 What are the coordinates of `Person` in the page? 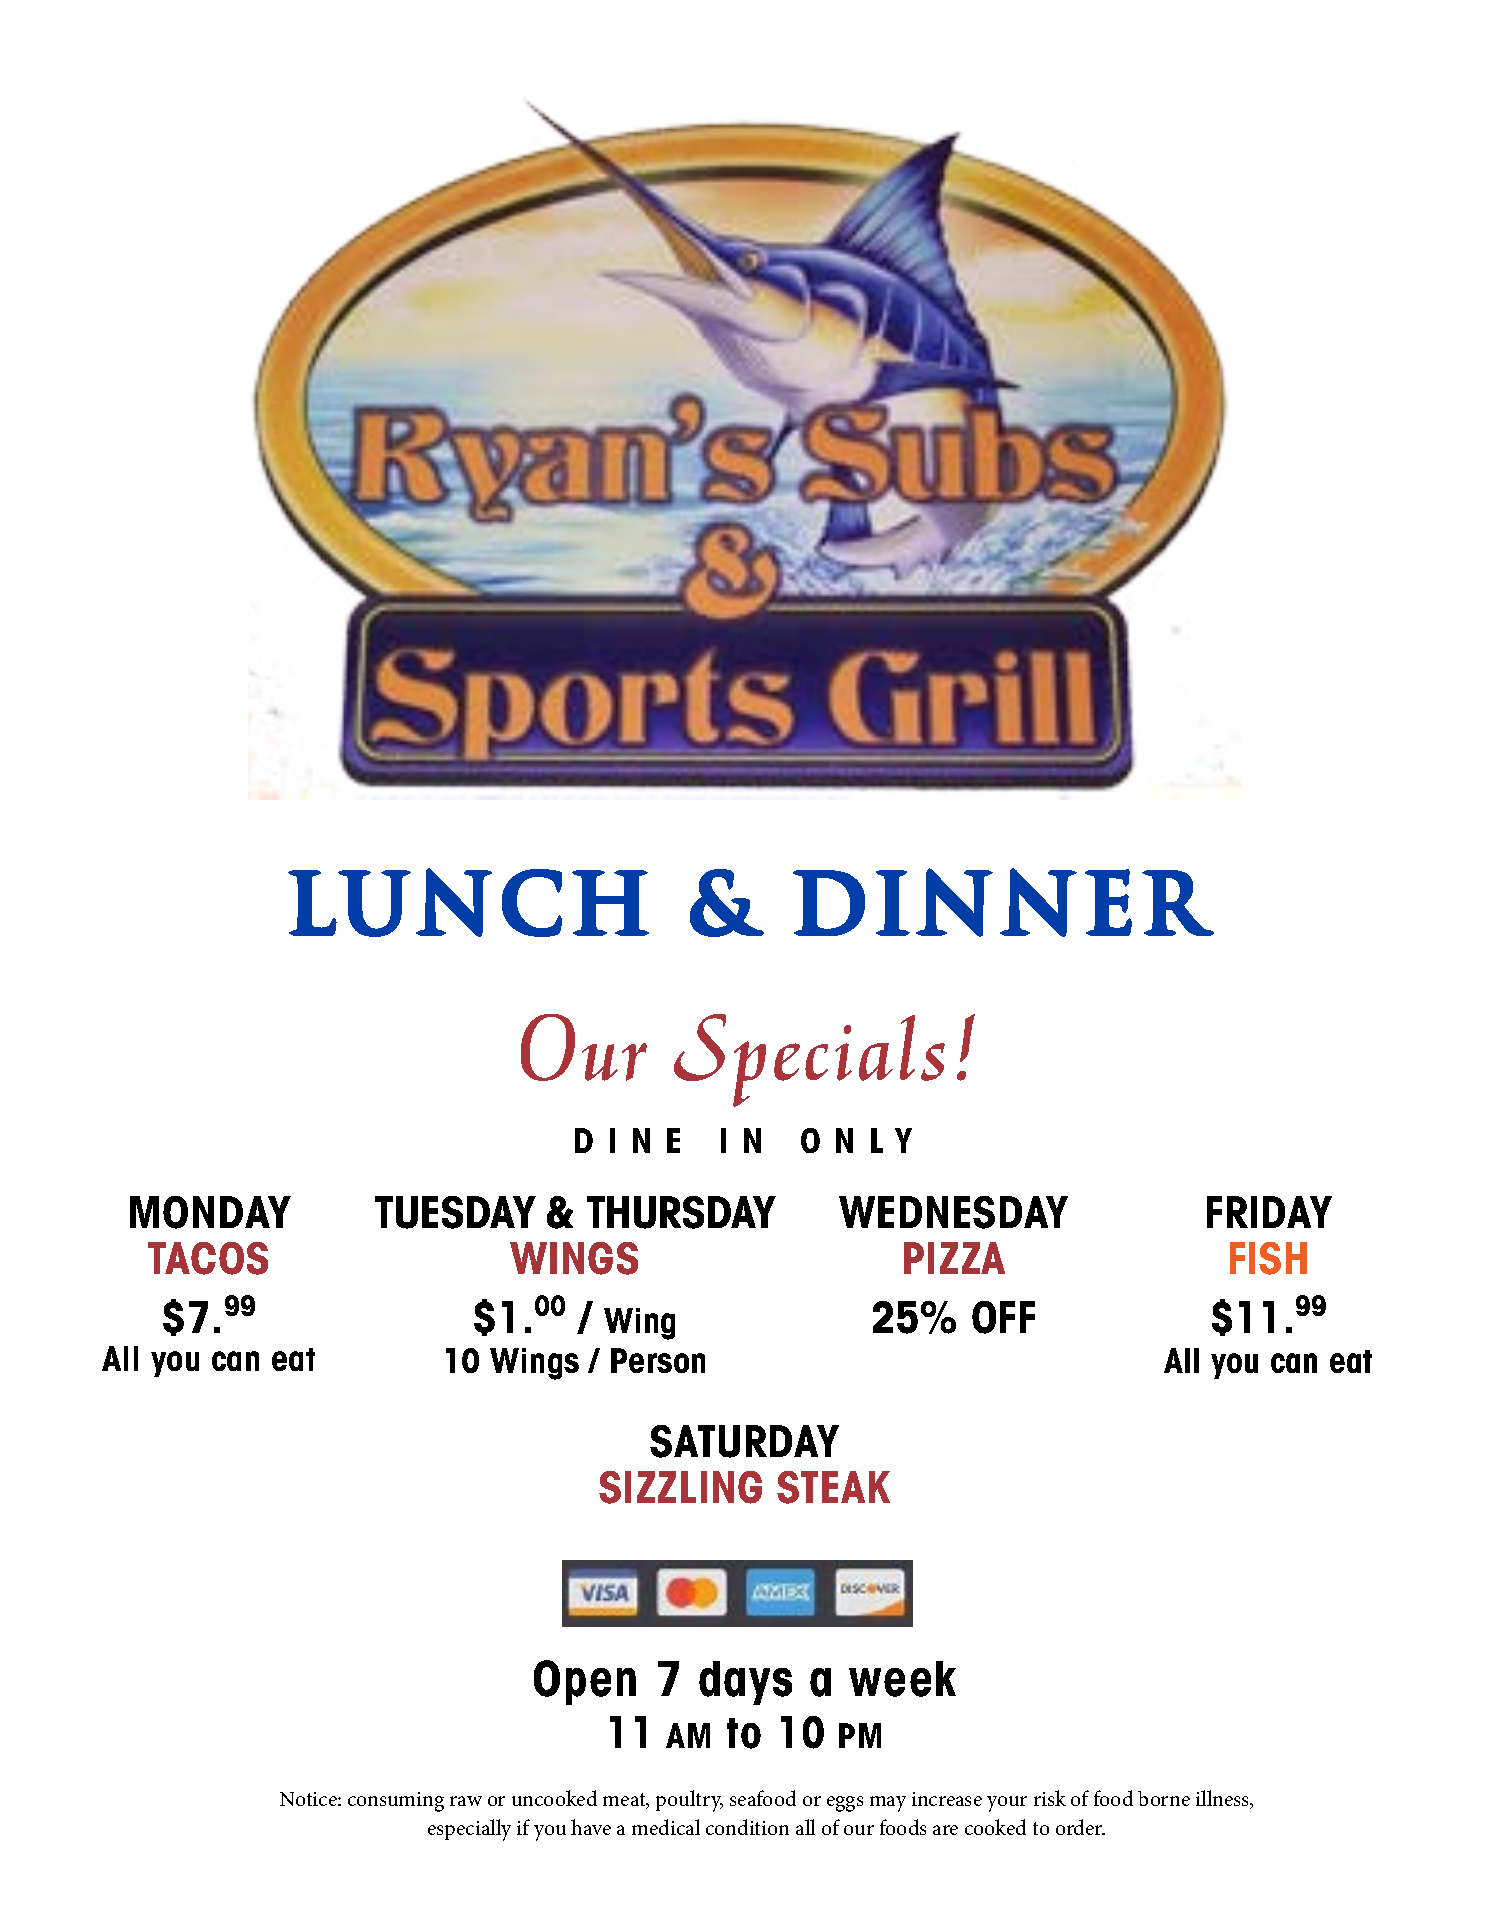 It's located at (658, 1360).
